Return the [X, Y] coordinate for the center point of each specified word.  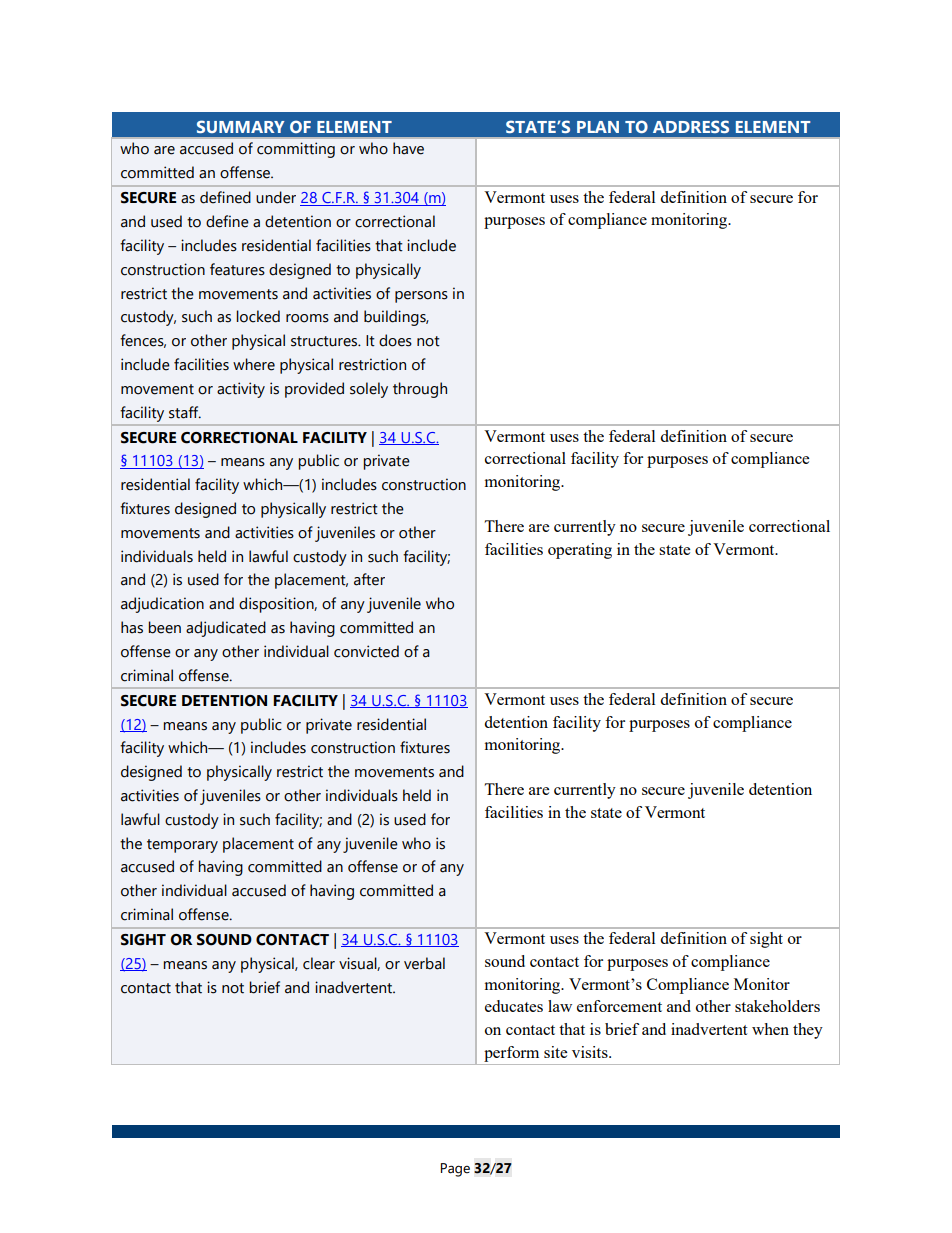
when [770, 1029]
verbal [424, 963]
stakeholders [777, 1006]
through [420, 390]
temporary [182, 846]
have [408, 148]
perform [511, 1054]
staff [185, 412]
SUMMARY [241, 126]
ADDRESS [691, 126]
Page [455, 1170]
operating [580, 551]
